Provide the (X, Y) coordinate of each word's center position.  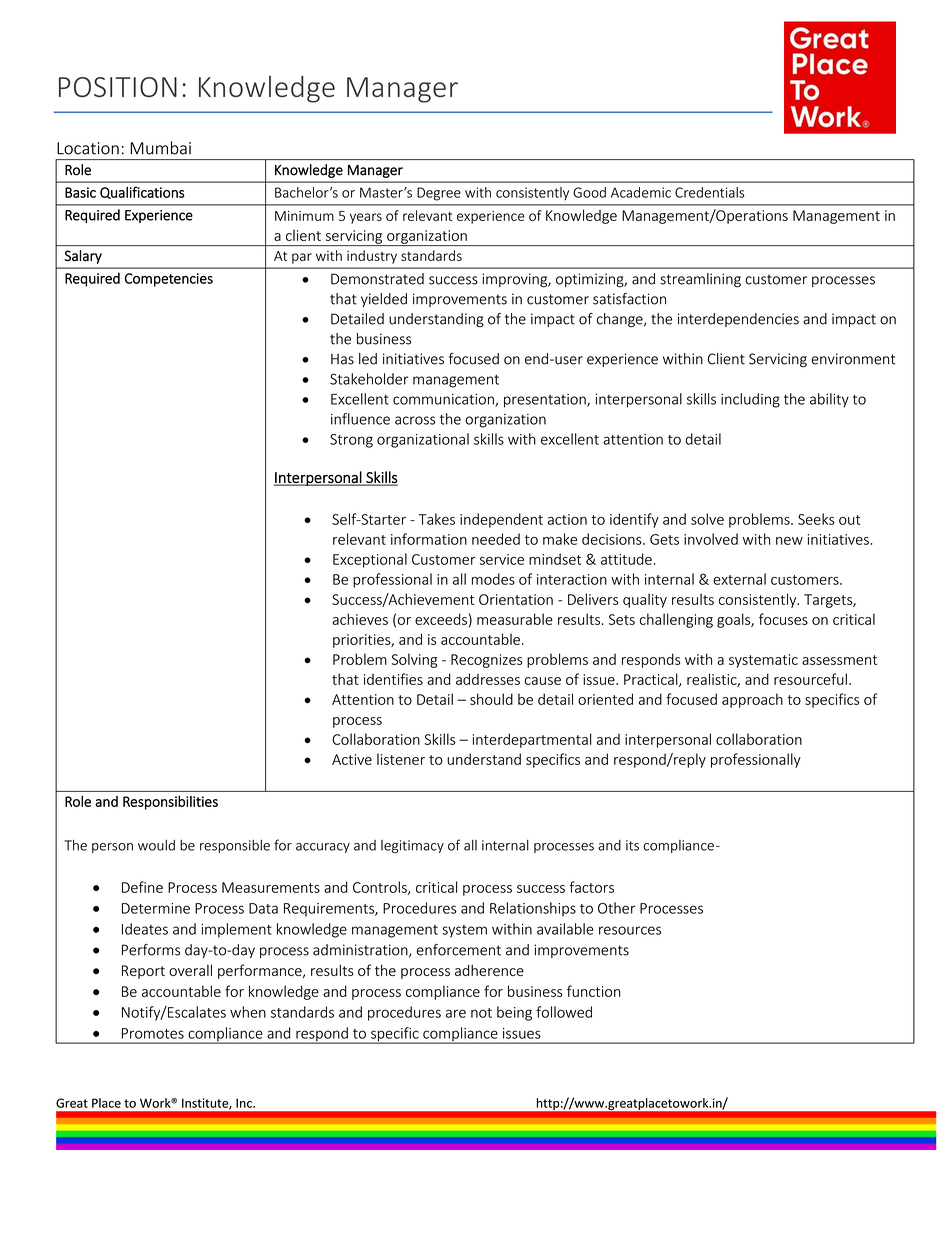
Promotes (153, 1033)
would (156, 845)
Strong (351, 441)
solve (707, 519)
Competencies (169, 280)
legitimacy (412, 846)
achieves (360, 619)
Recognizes (487, 661)
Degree (439, 194)
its (632, 845)
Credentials (710, 192)
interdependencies (738, 320)
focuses (783, 619)
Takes (437, 519)
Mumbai (160, 148)
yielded (384, 300)
